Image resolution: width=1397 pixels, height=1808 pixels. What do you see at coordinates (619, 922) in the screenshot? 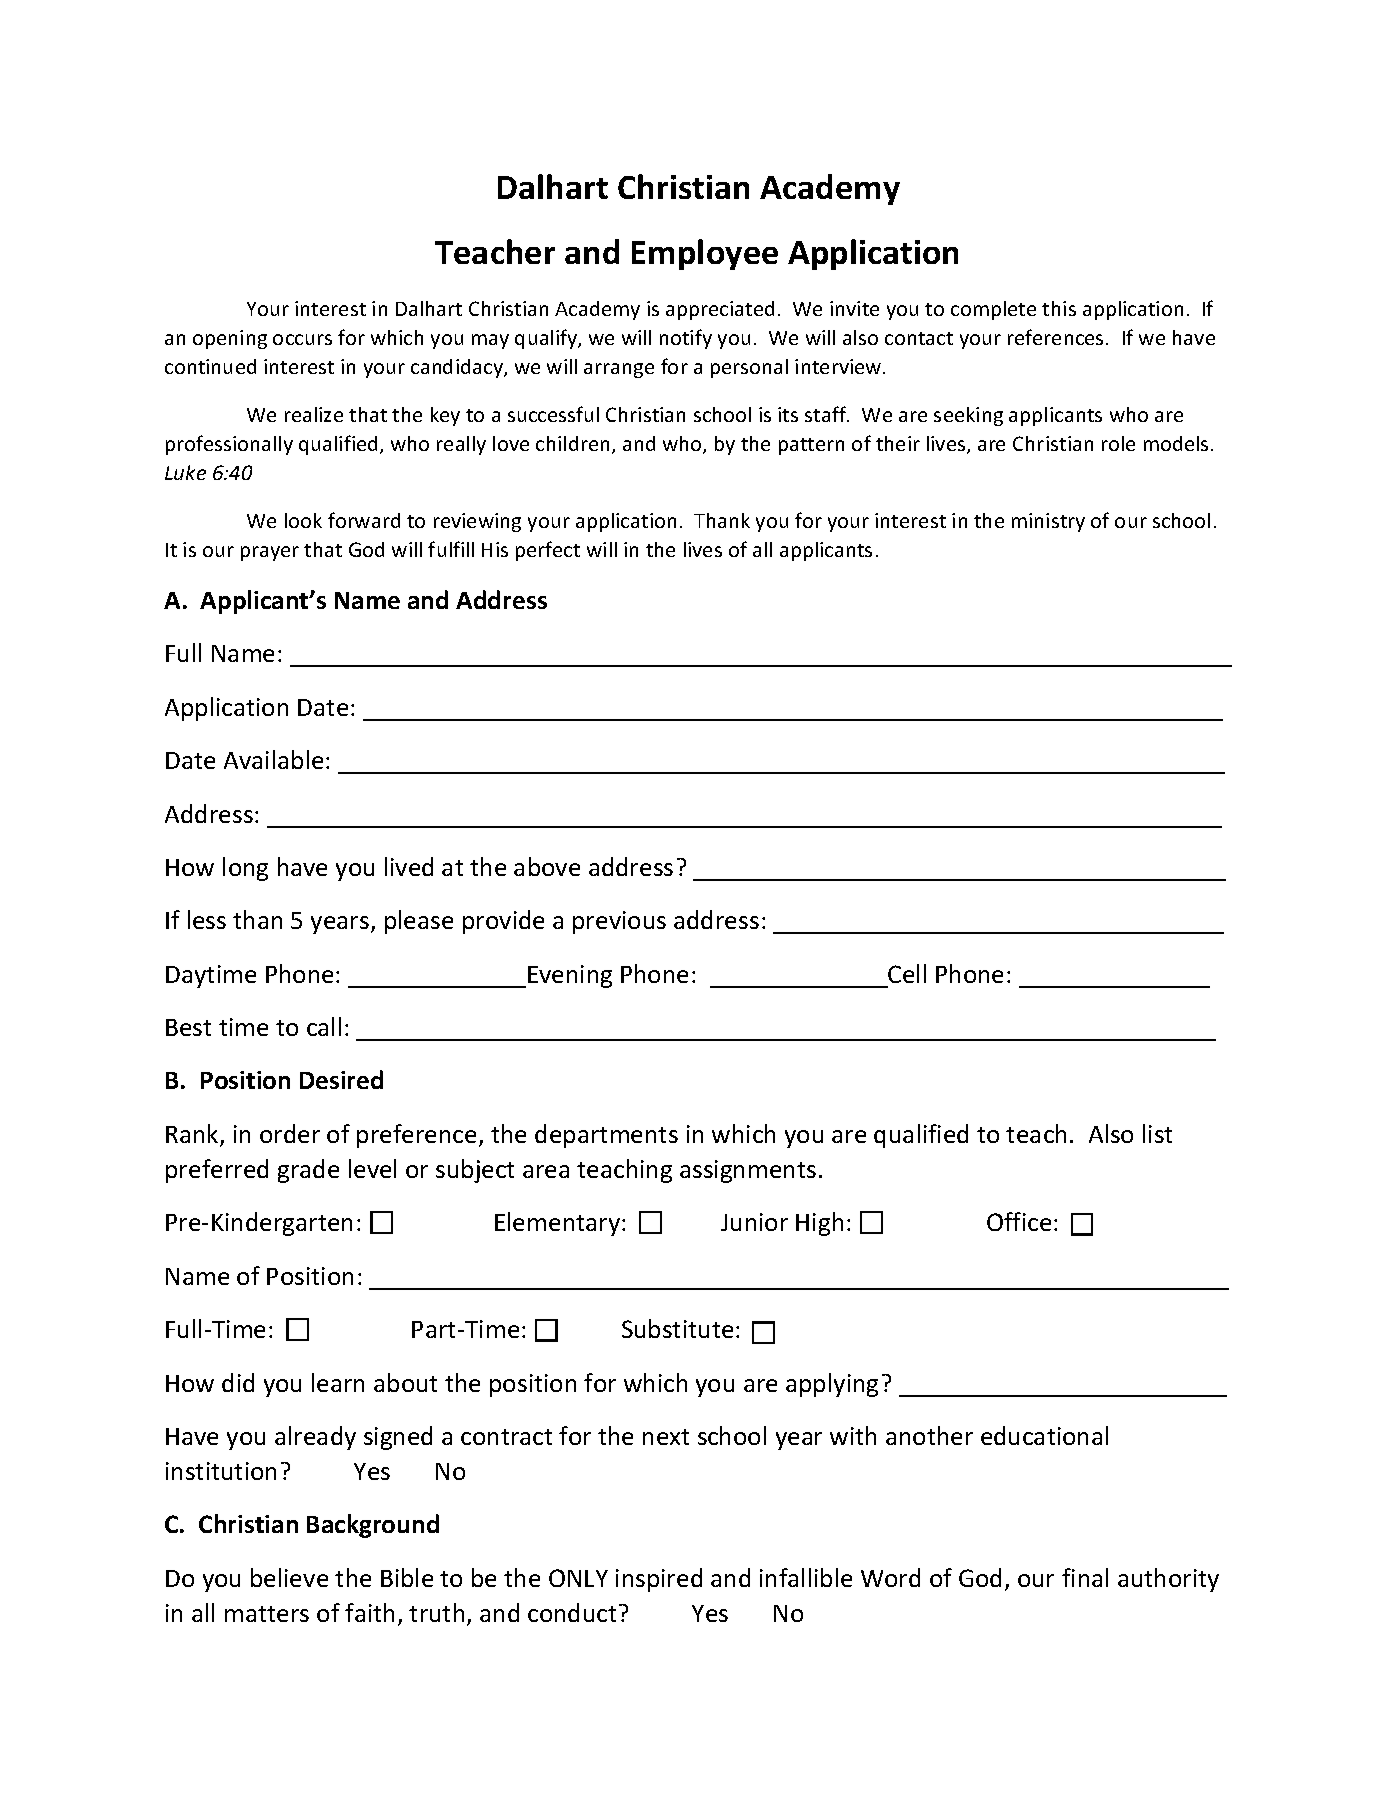
I see `previous` at bounding box center [619, 922].
